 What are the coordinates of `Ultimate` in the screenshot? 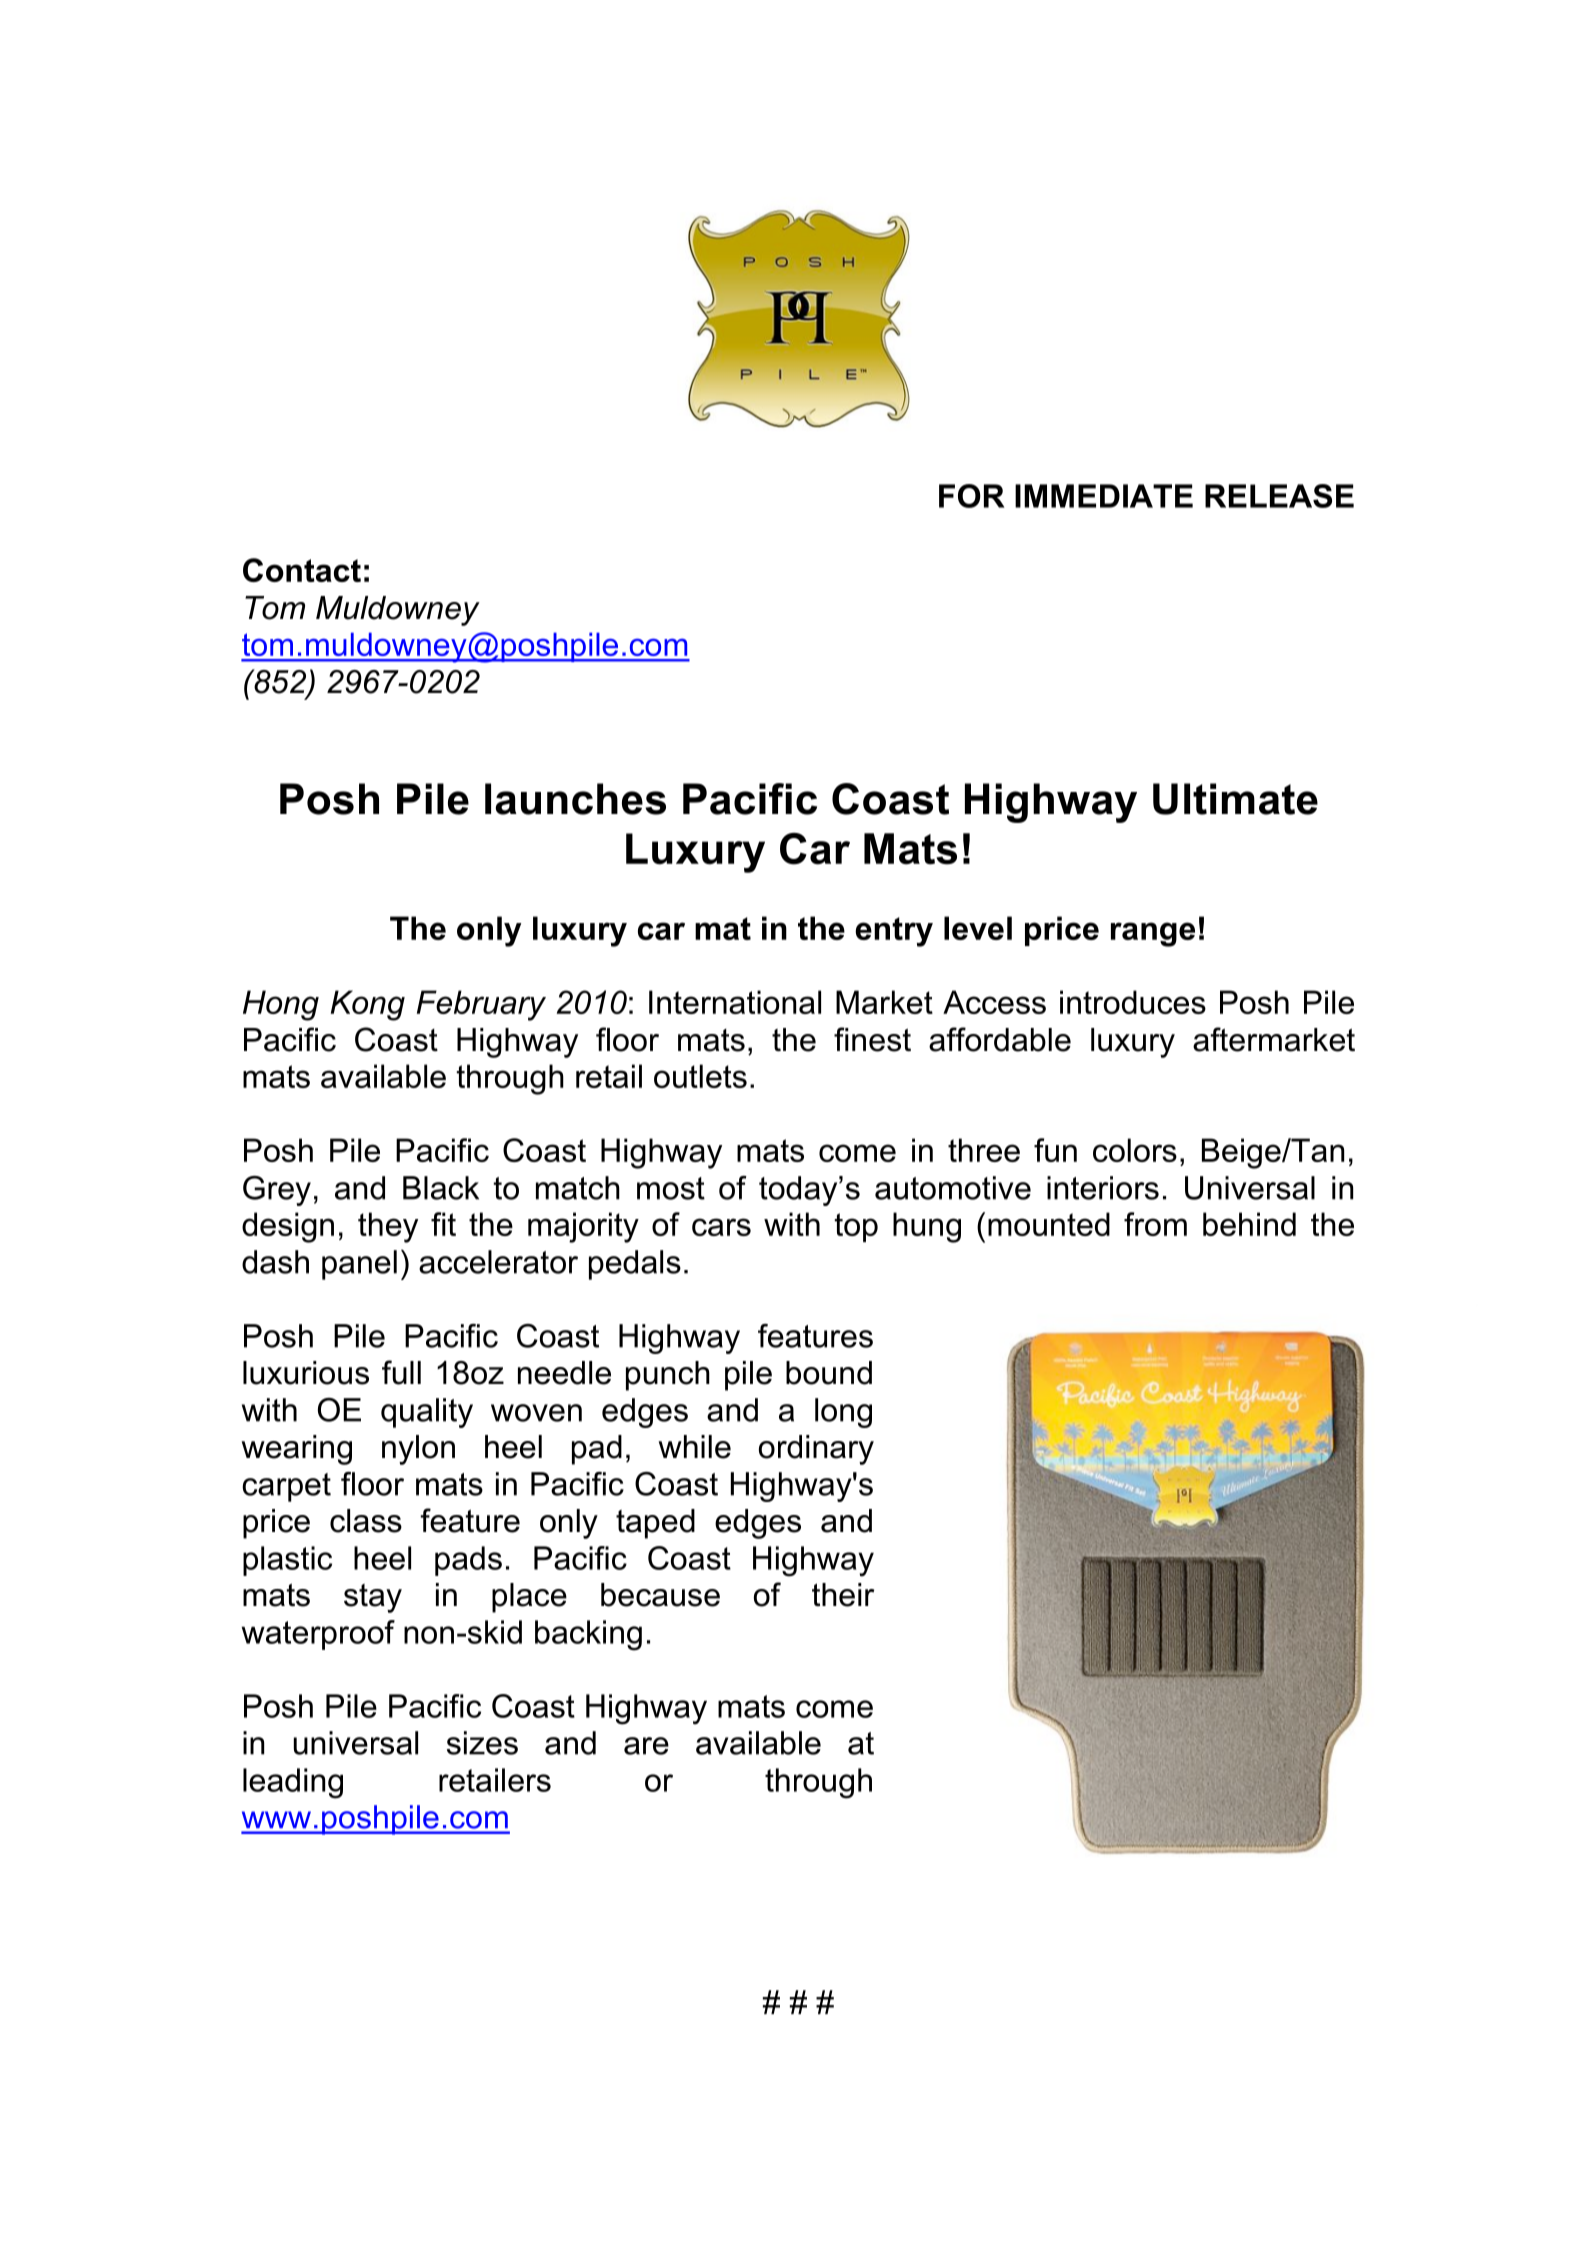 It's located at (1235, 799).
